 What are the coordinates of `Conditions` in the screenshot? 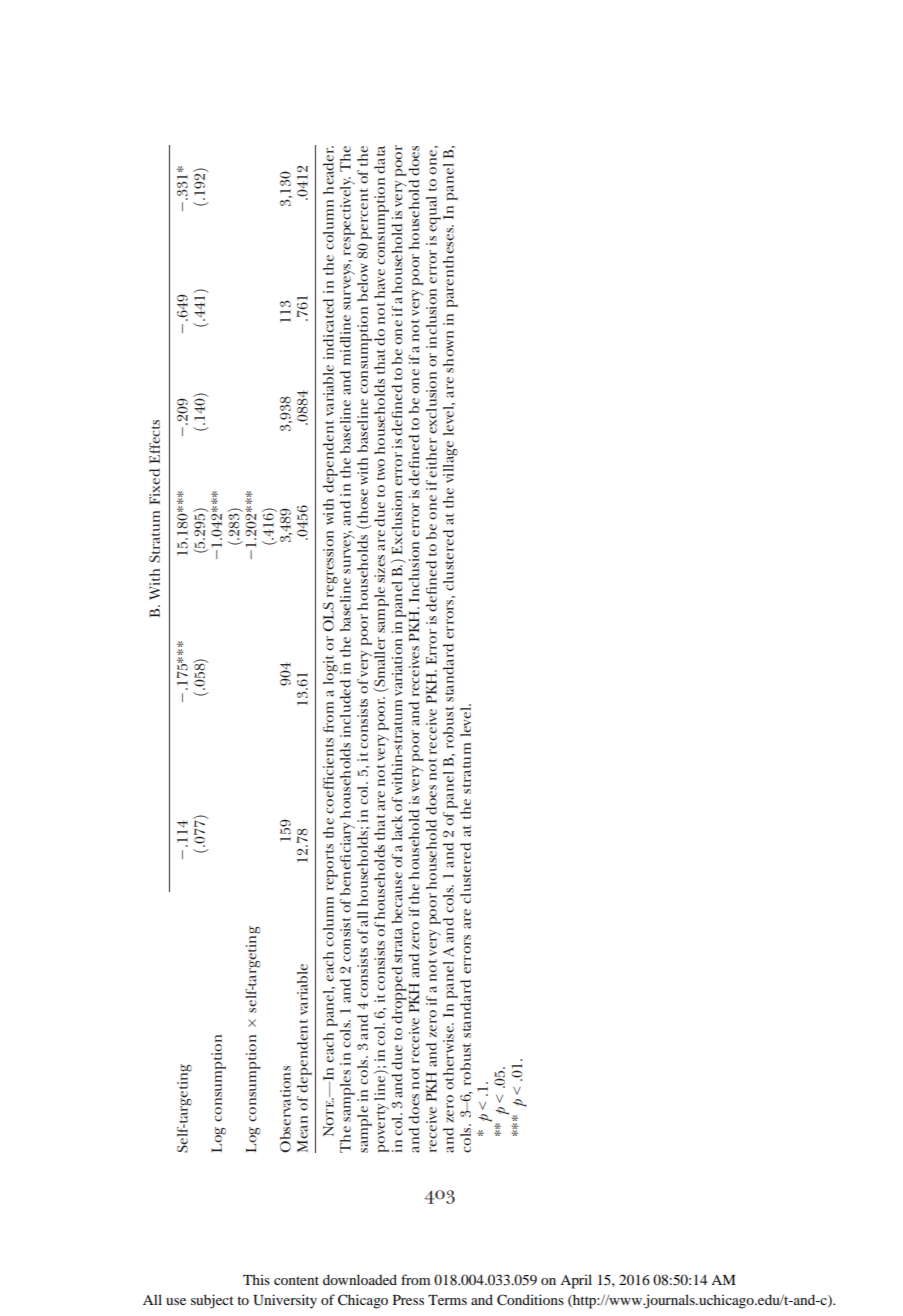 It's located at (530, 1300).
